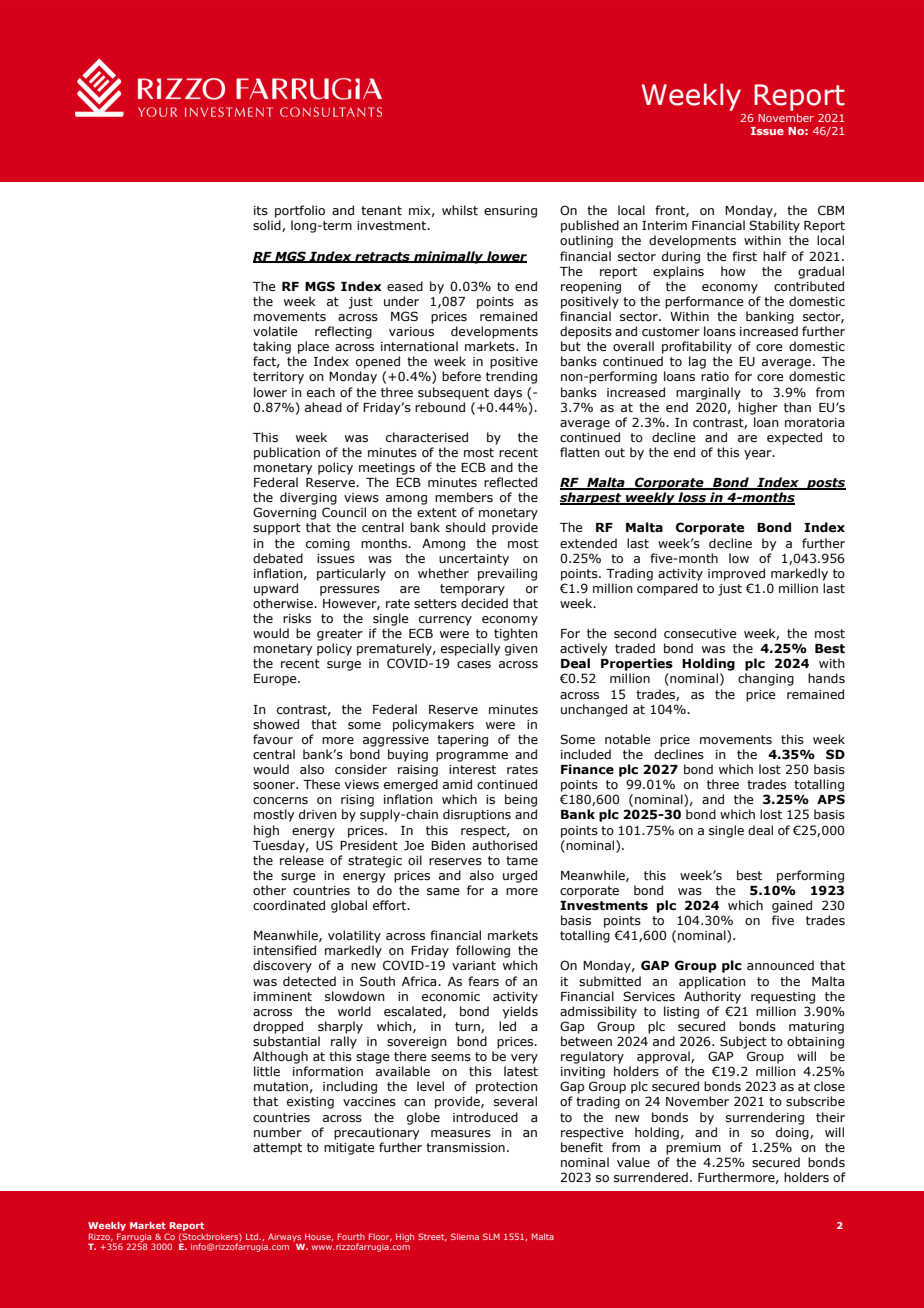 Image resolution: width=924 pixels, height=1308 pixels. What do you see at coordinates (351, 1236) in the document?
I see `Fourth` at bounding box center [351, 1236].
